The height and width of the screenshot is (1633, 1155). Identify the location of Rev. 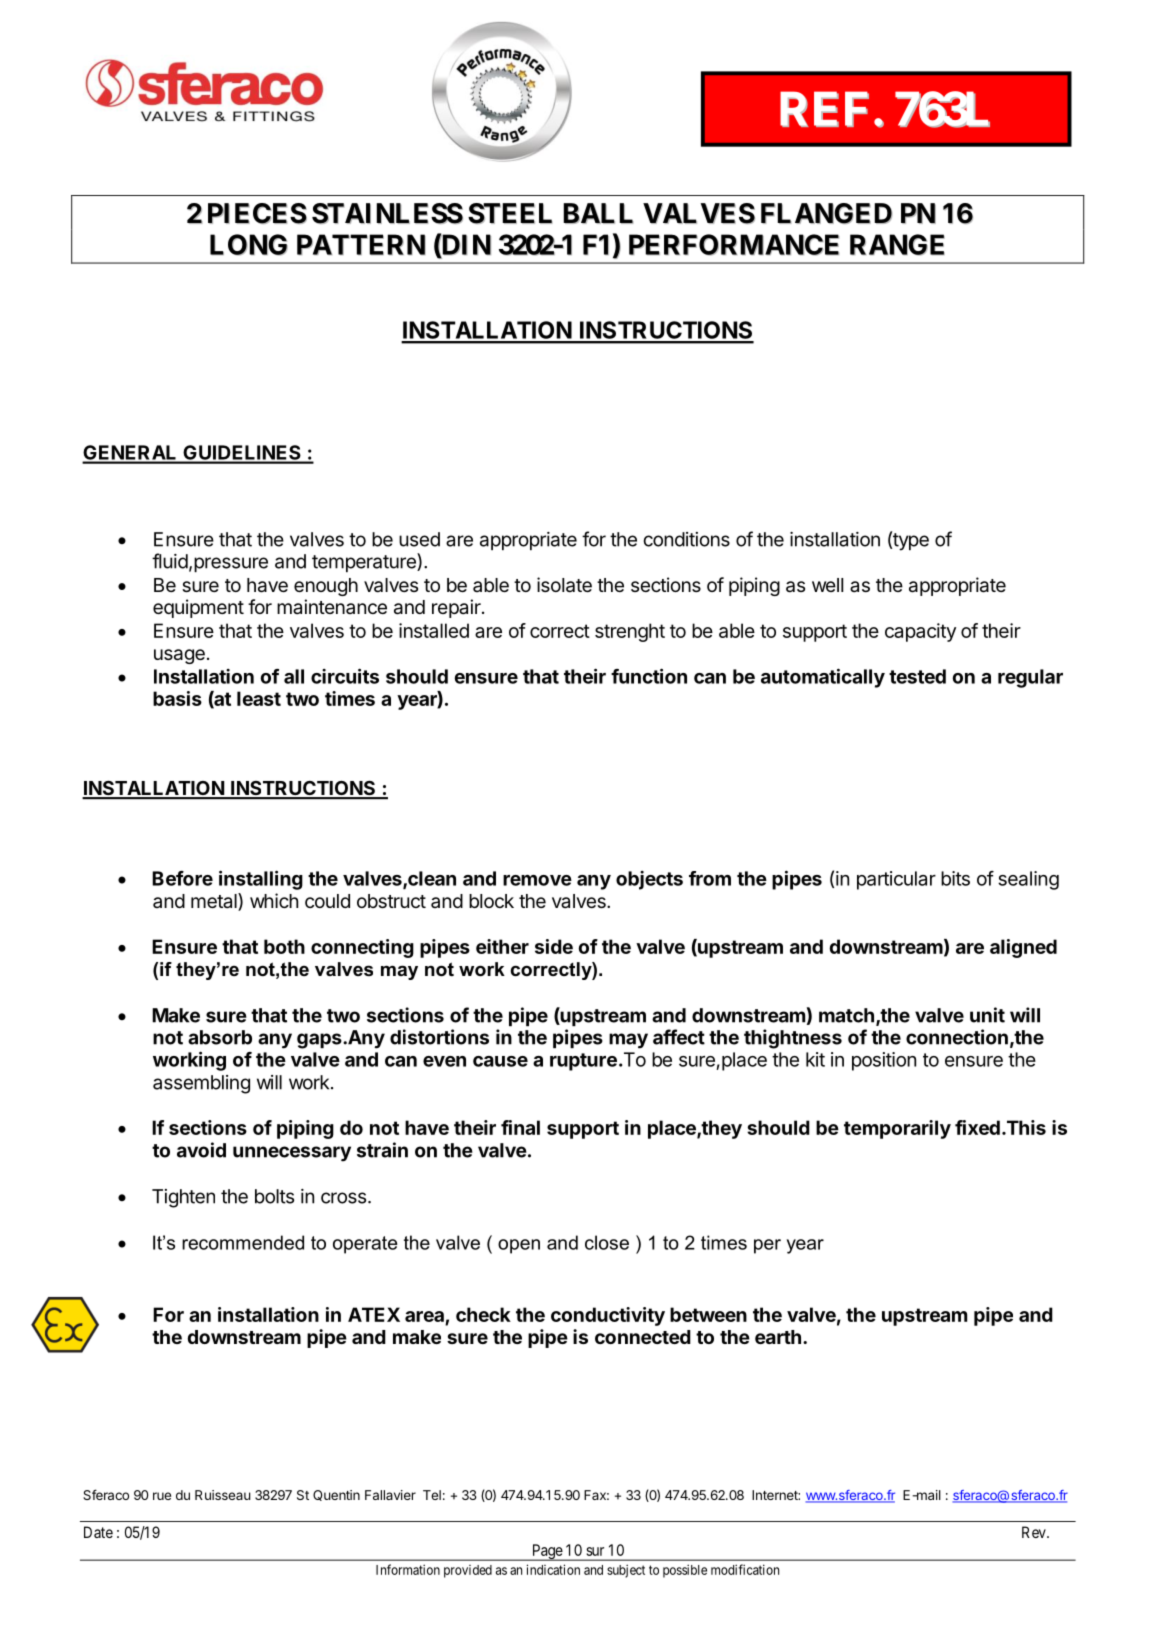
(1035, 1532).
